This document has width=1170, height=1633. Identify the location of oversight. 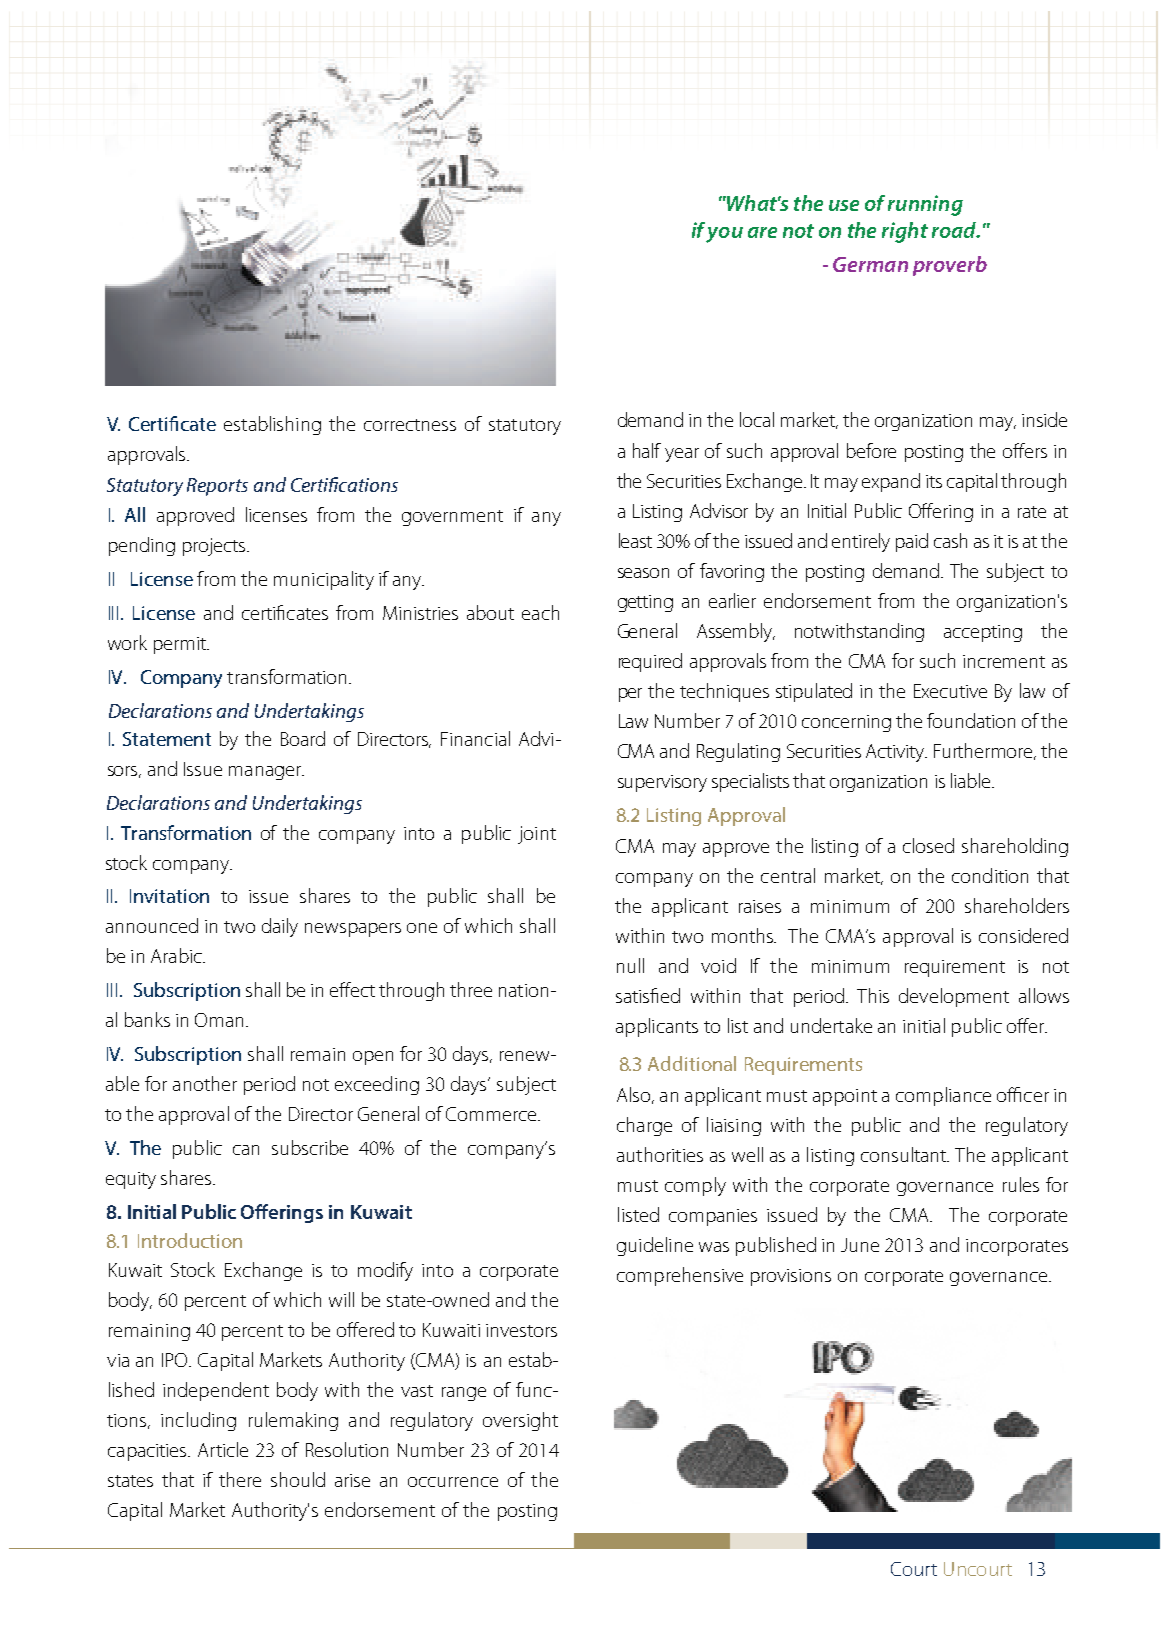
(520, 1421).
